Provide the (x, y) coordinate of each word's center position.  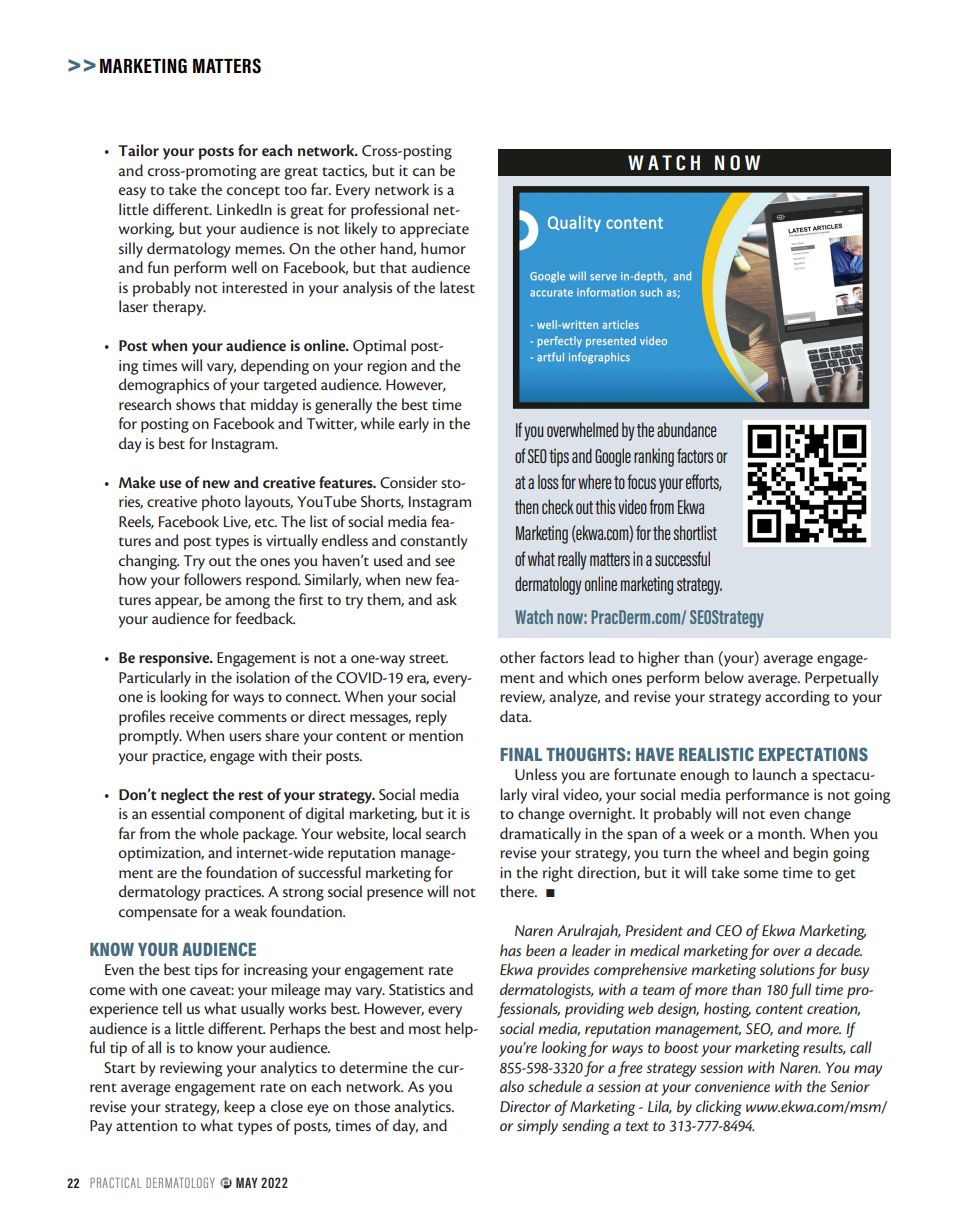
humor (443, 248)
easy (132, 193)
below (724, 677)
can (424, 172)
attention (146, 1125)
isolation (263, 677)
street (428, 658)
